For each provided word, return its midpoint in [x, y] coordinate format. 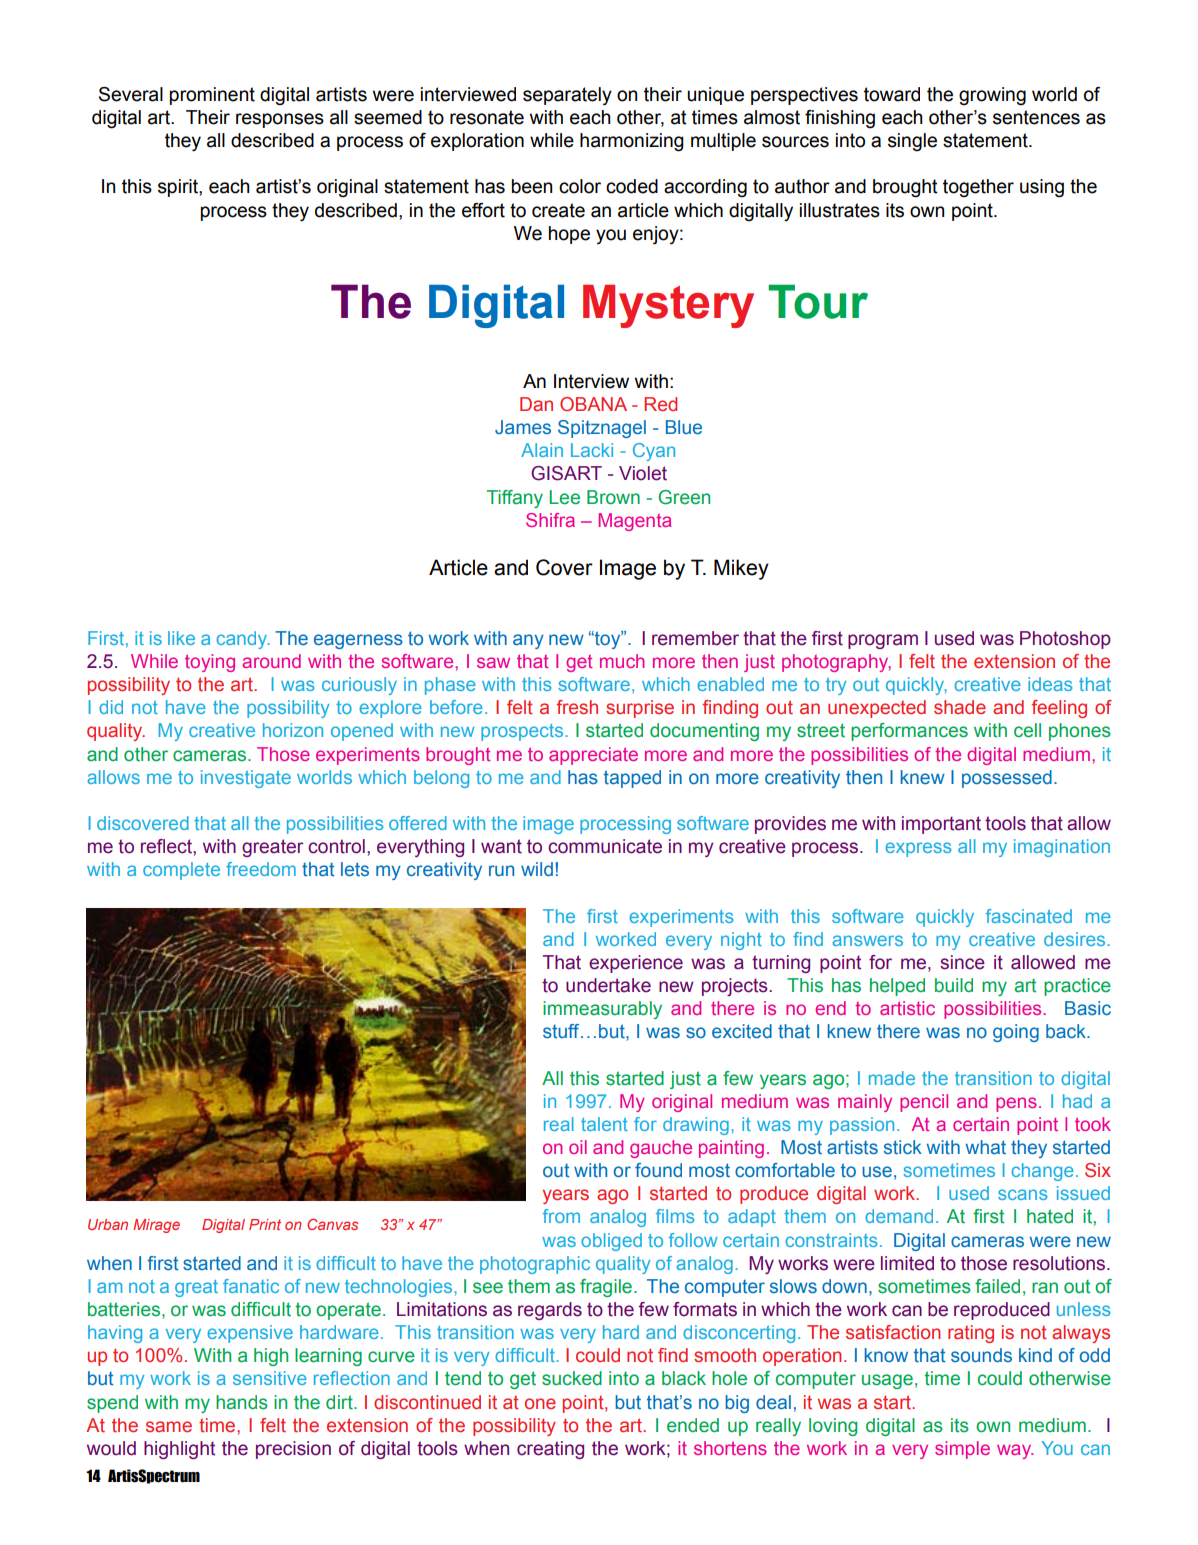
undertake [608, 985]
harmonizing [632, 142]
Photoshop [1065, 640]
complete [181, 871]
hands [242, 1402]
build [954, 985]
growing [992, 96]
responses [280, 120]
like [181, 638]
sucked [572, 1378]
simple [962, 1450]
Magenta [635, 522]
